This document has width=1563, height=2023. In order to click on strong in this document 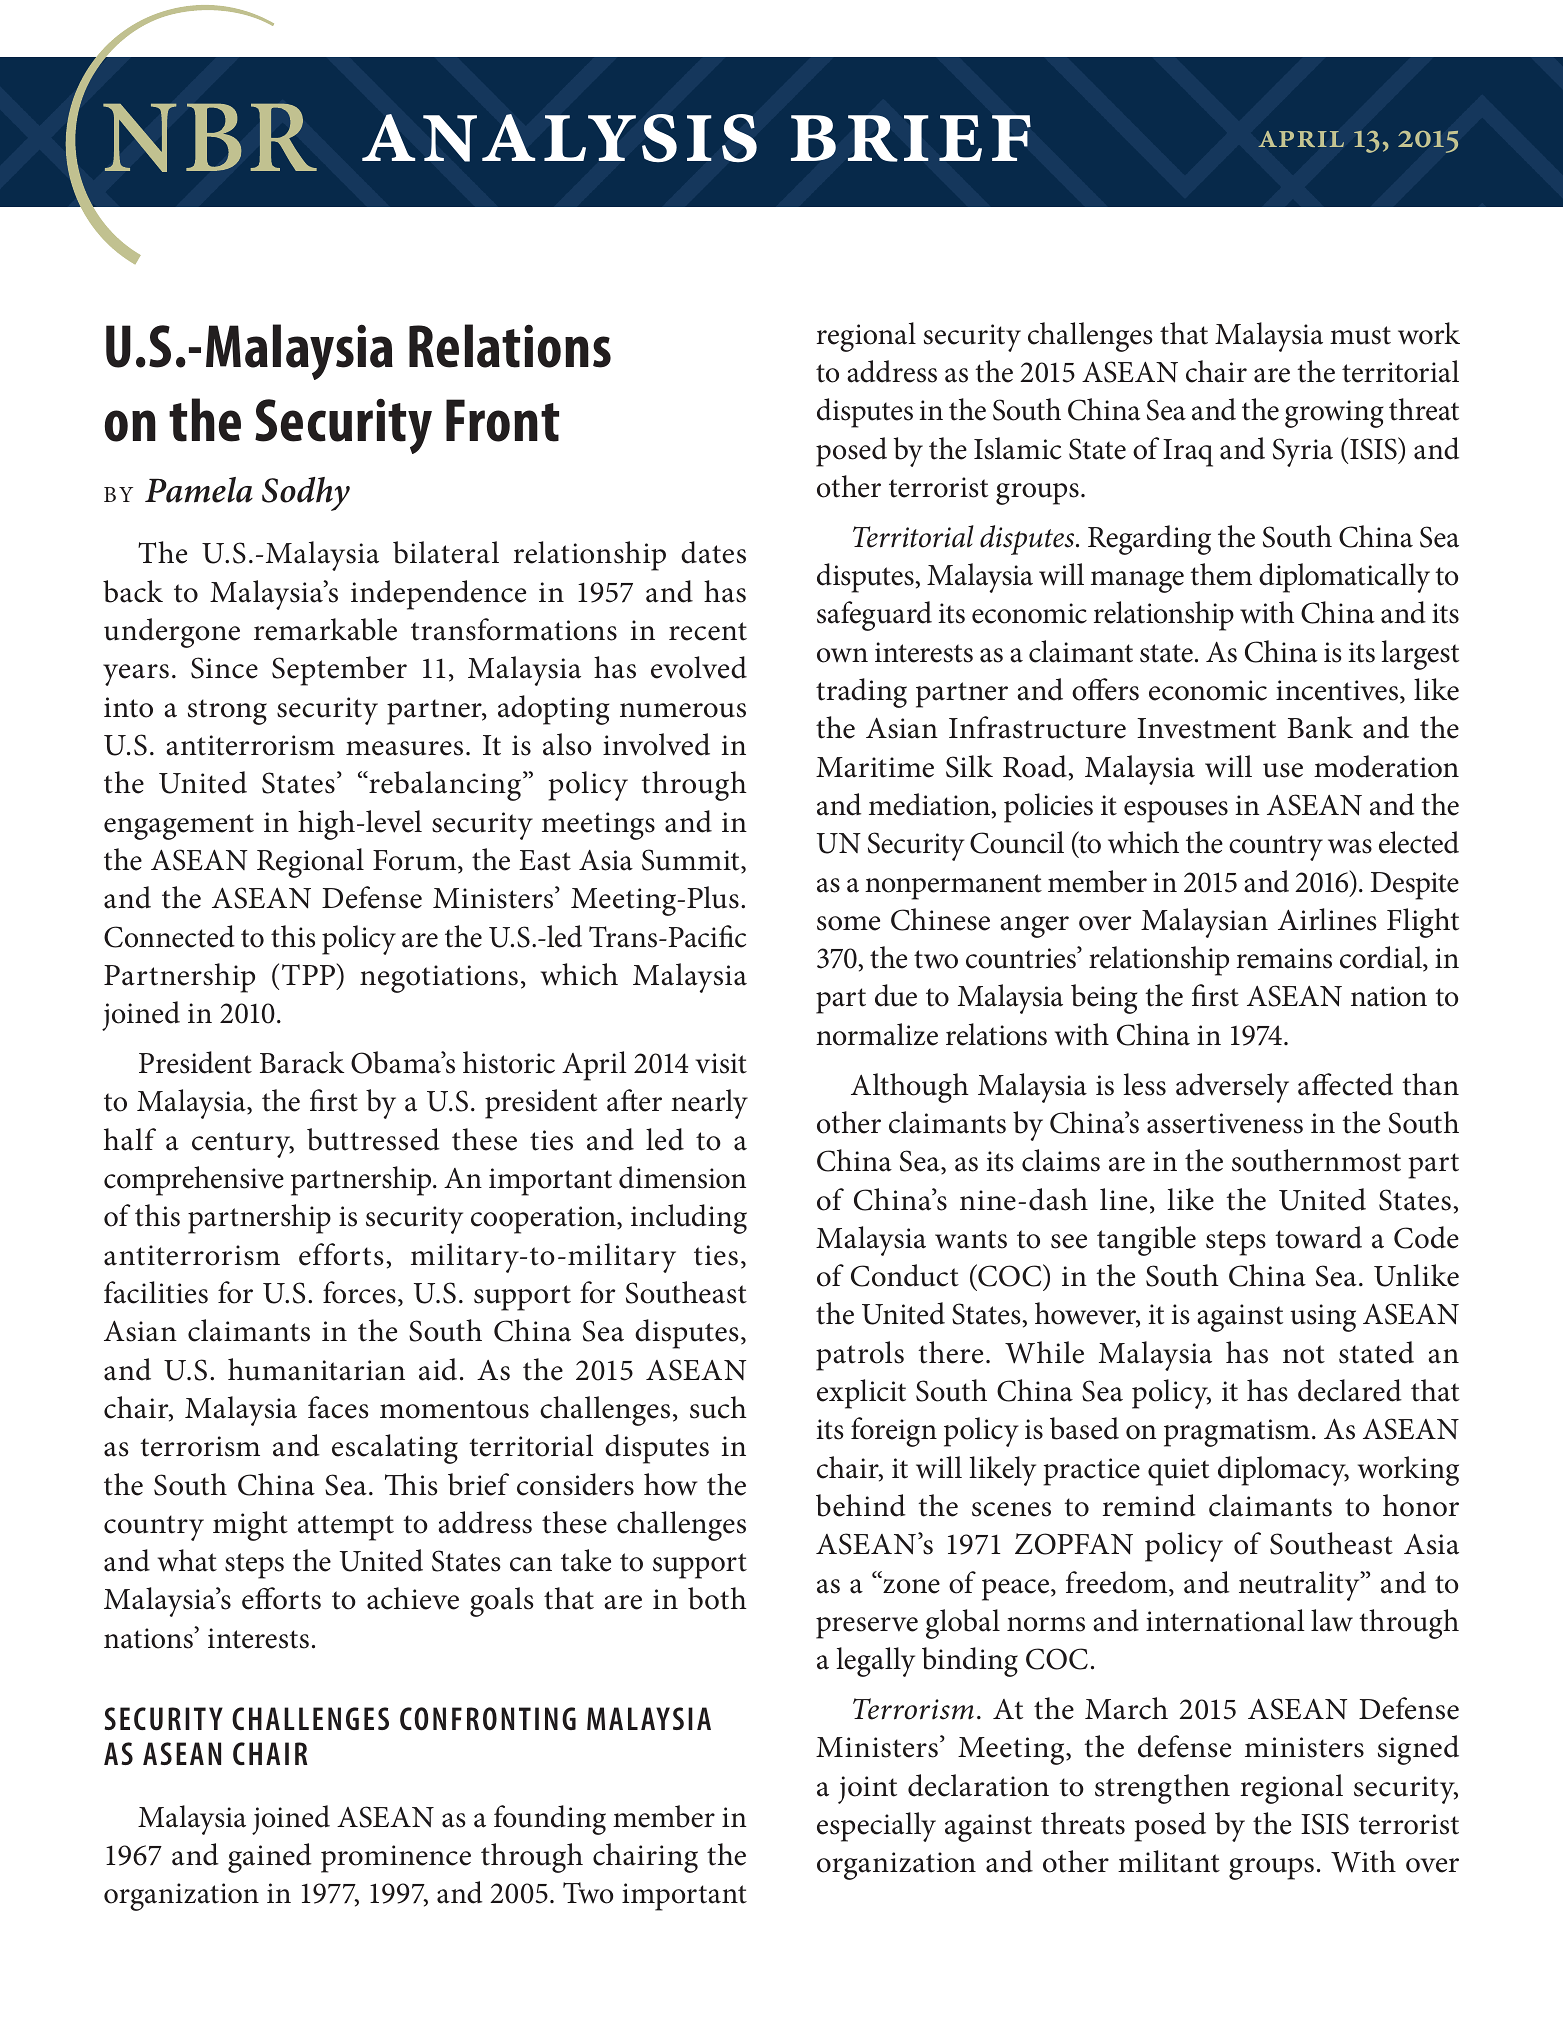, I will do `click(227, 712)`.
